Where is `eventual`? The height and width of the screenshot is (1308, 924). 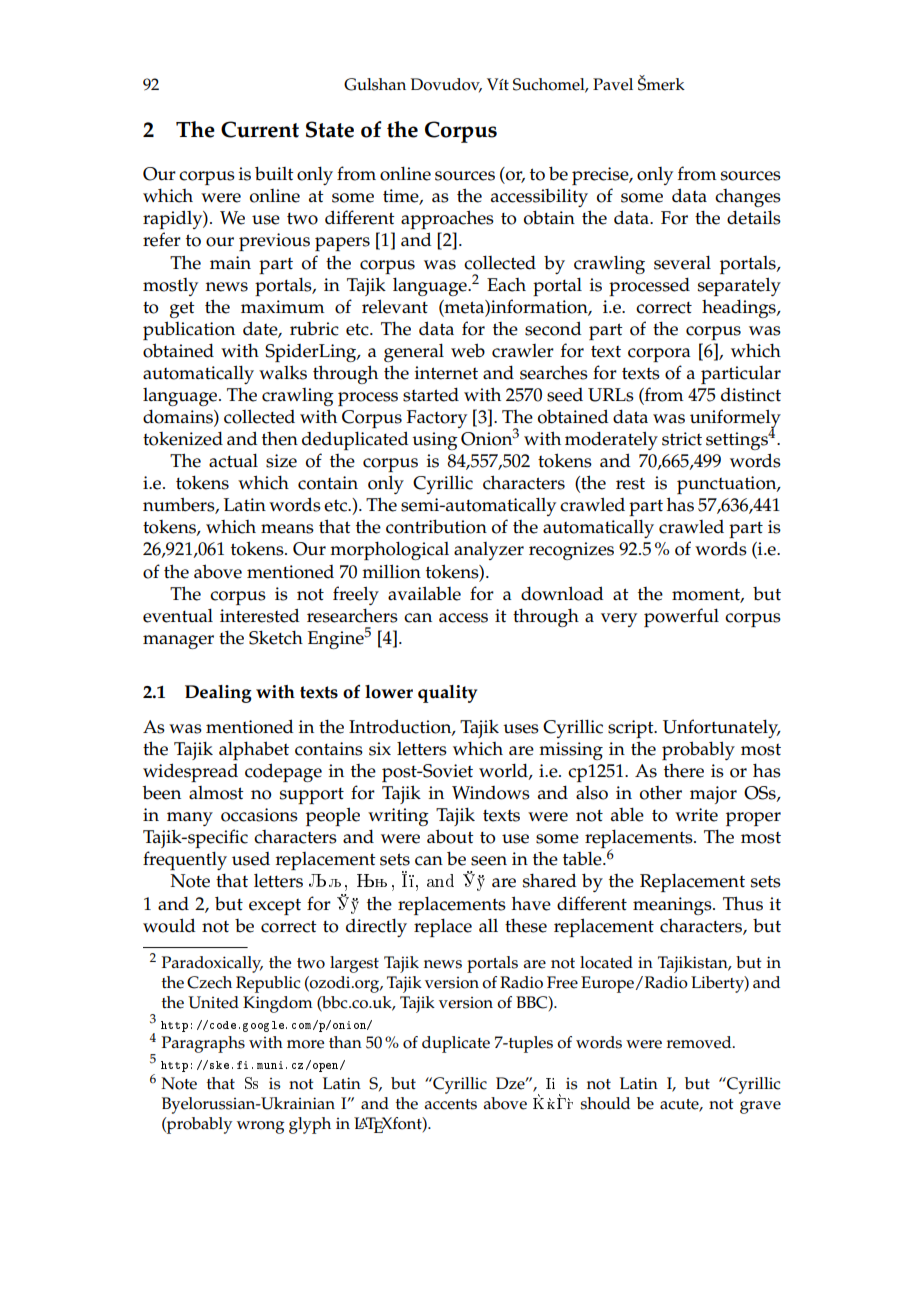 eventual is located at coordinates (178, 615).
